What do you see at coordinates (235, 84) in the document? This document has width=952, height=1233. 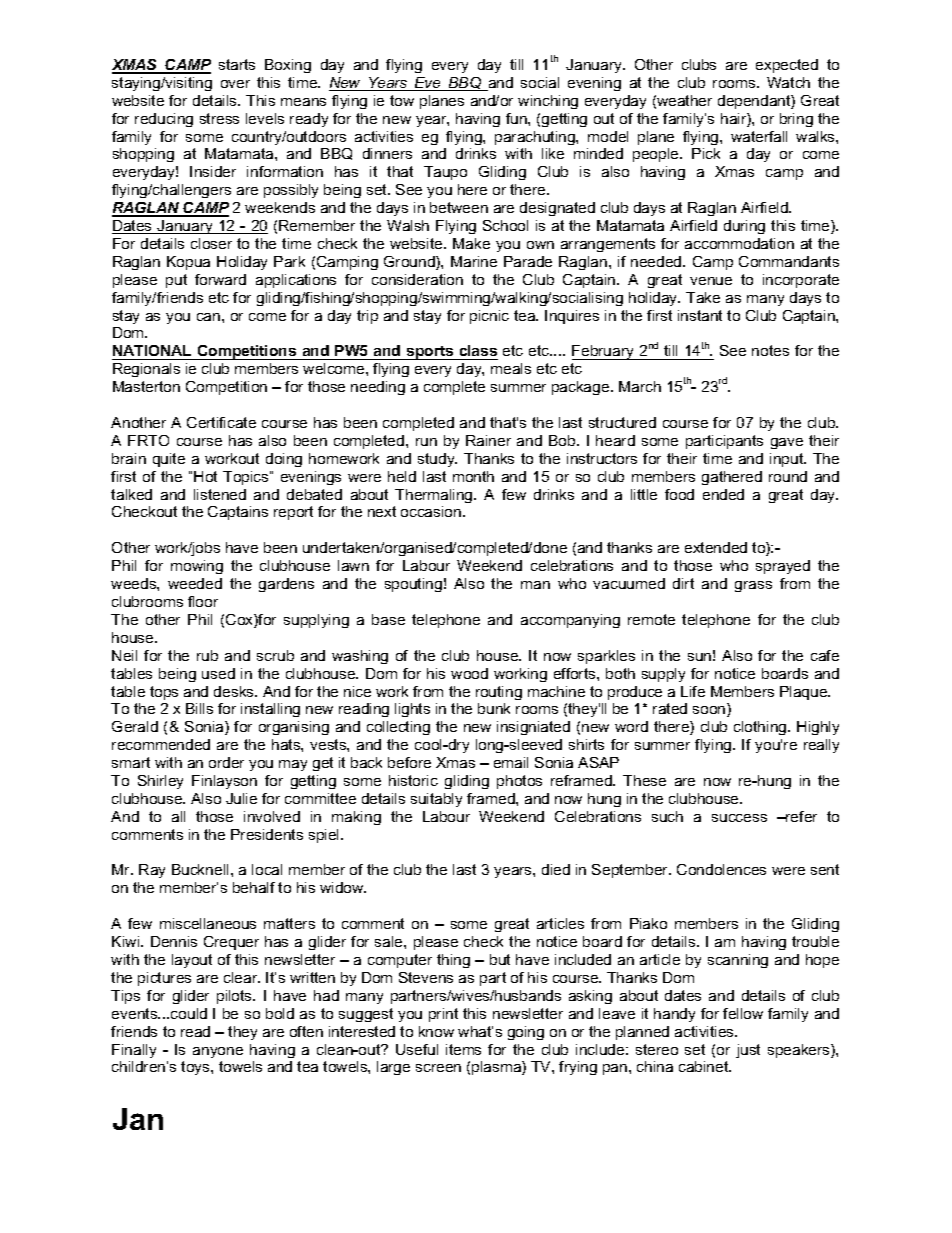 I see `over` at bounding box center [235, 84].
